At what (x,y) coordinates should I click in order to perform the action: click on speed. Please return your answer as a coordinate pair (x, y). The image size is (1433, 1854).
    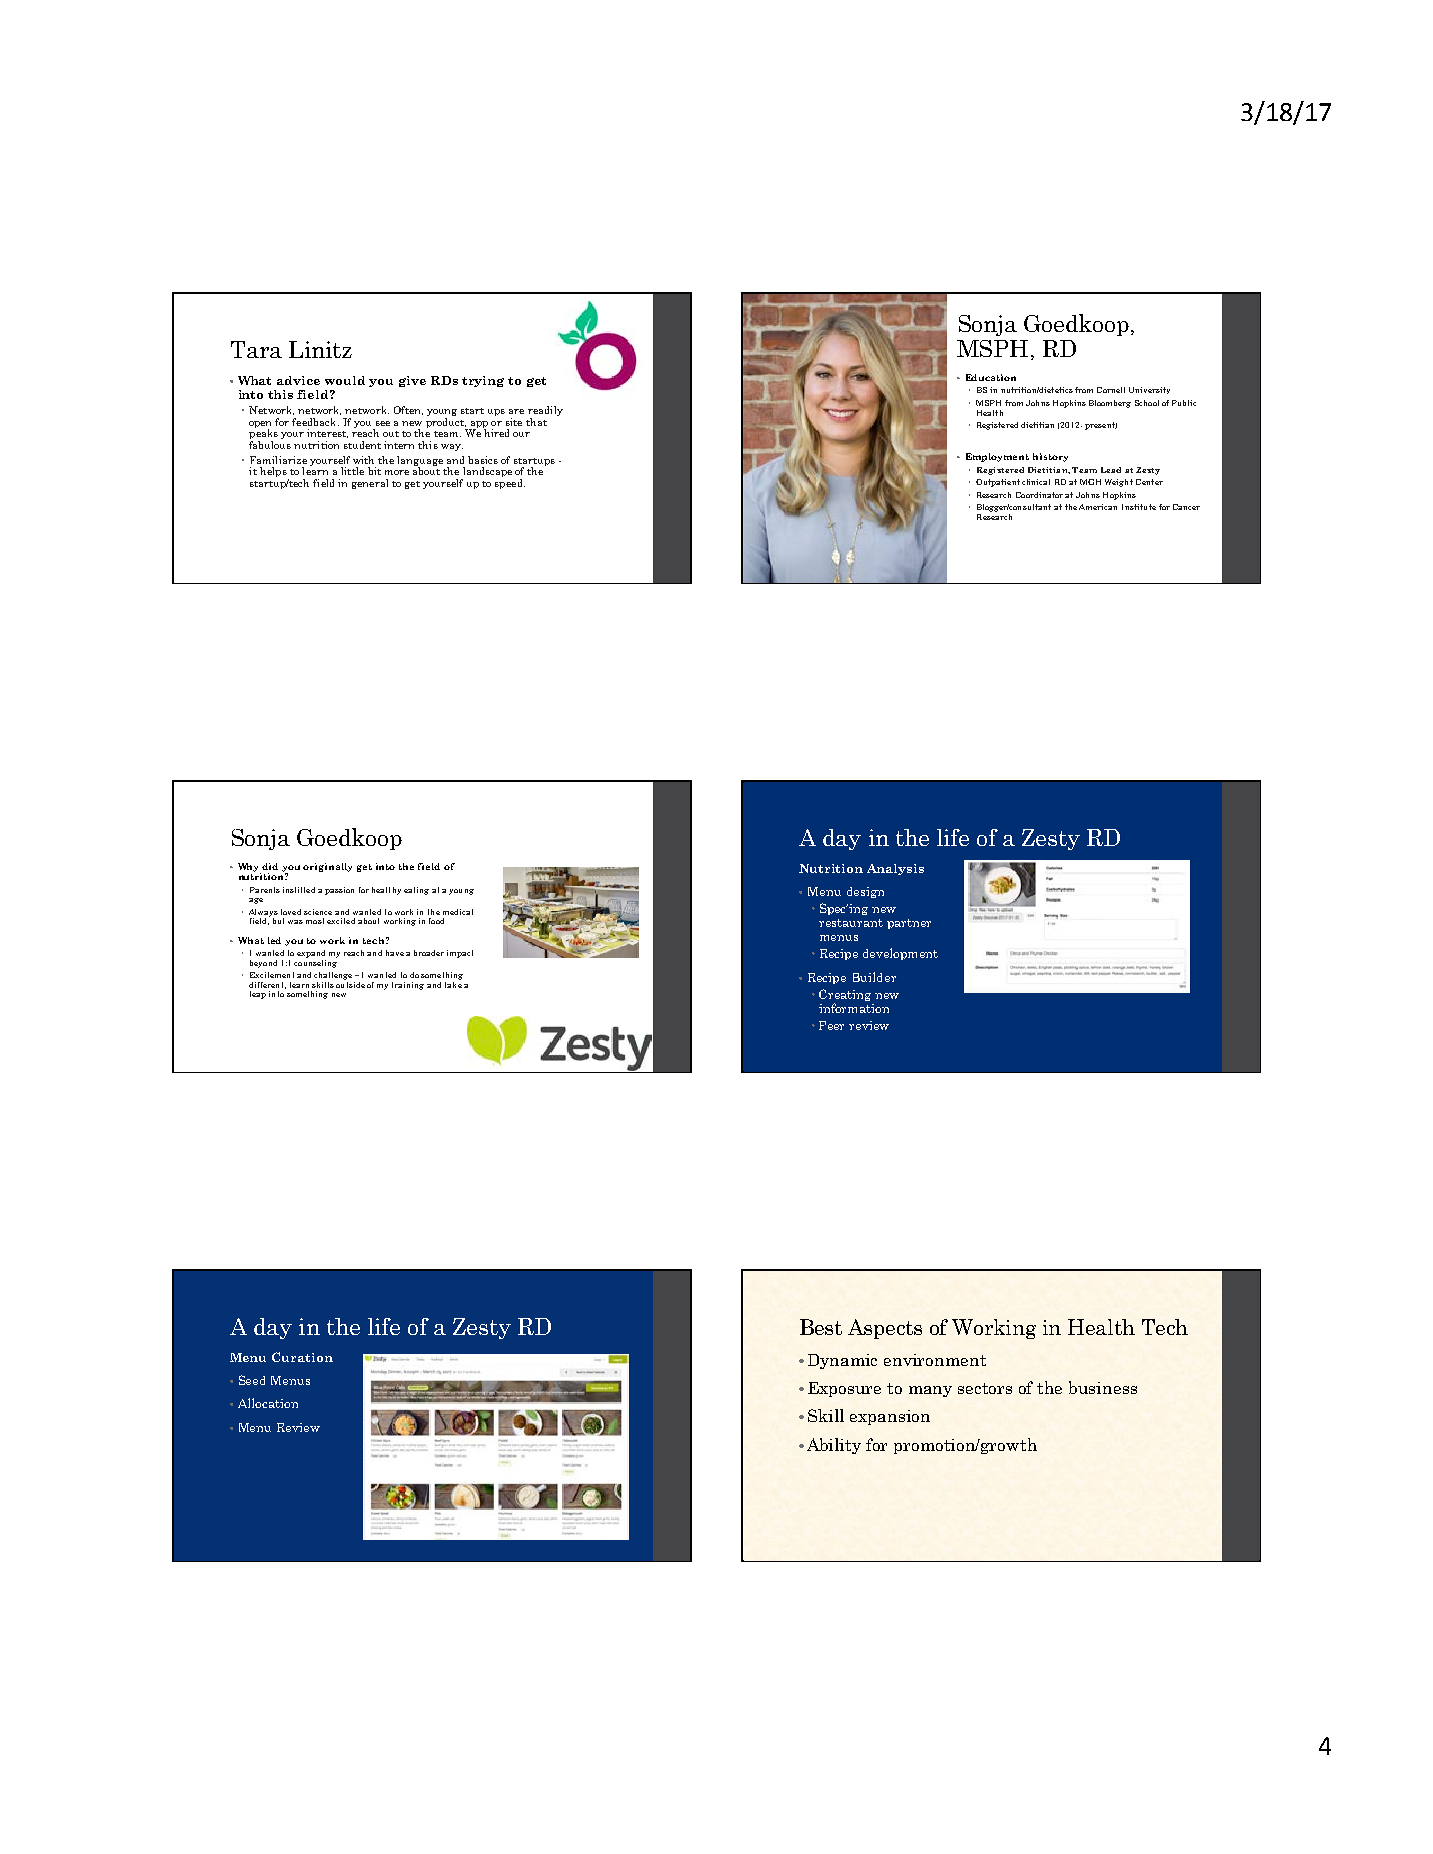
    Looking at the image, I should click on (510, 484).
